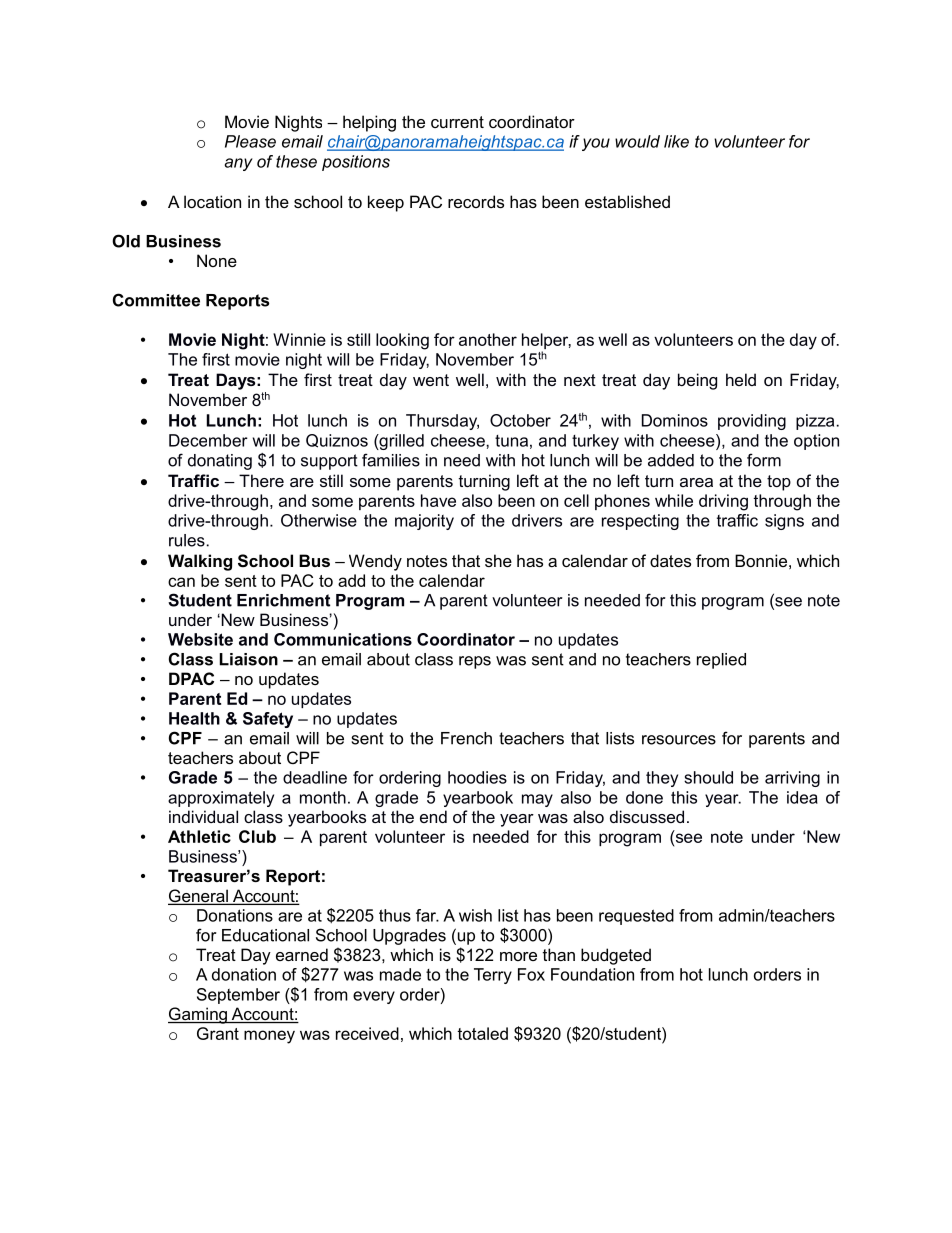 The width and height of the page is (952, 1233). I want to click on any, so click(239, 164).
